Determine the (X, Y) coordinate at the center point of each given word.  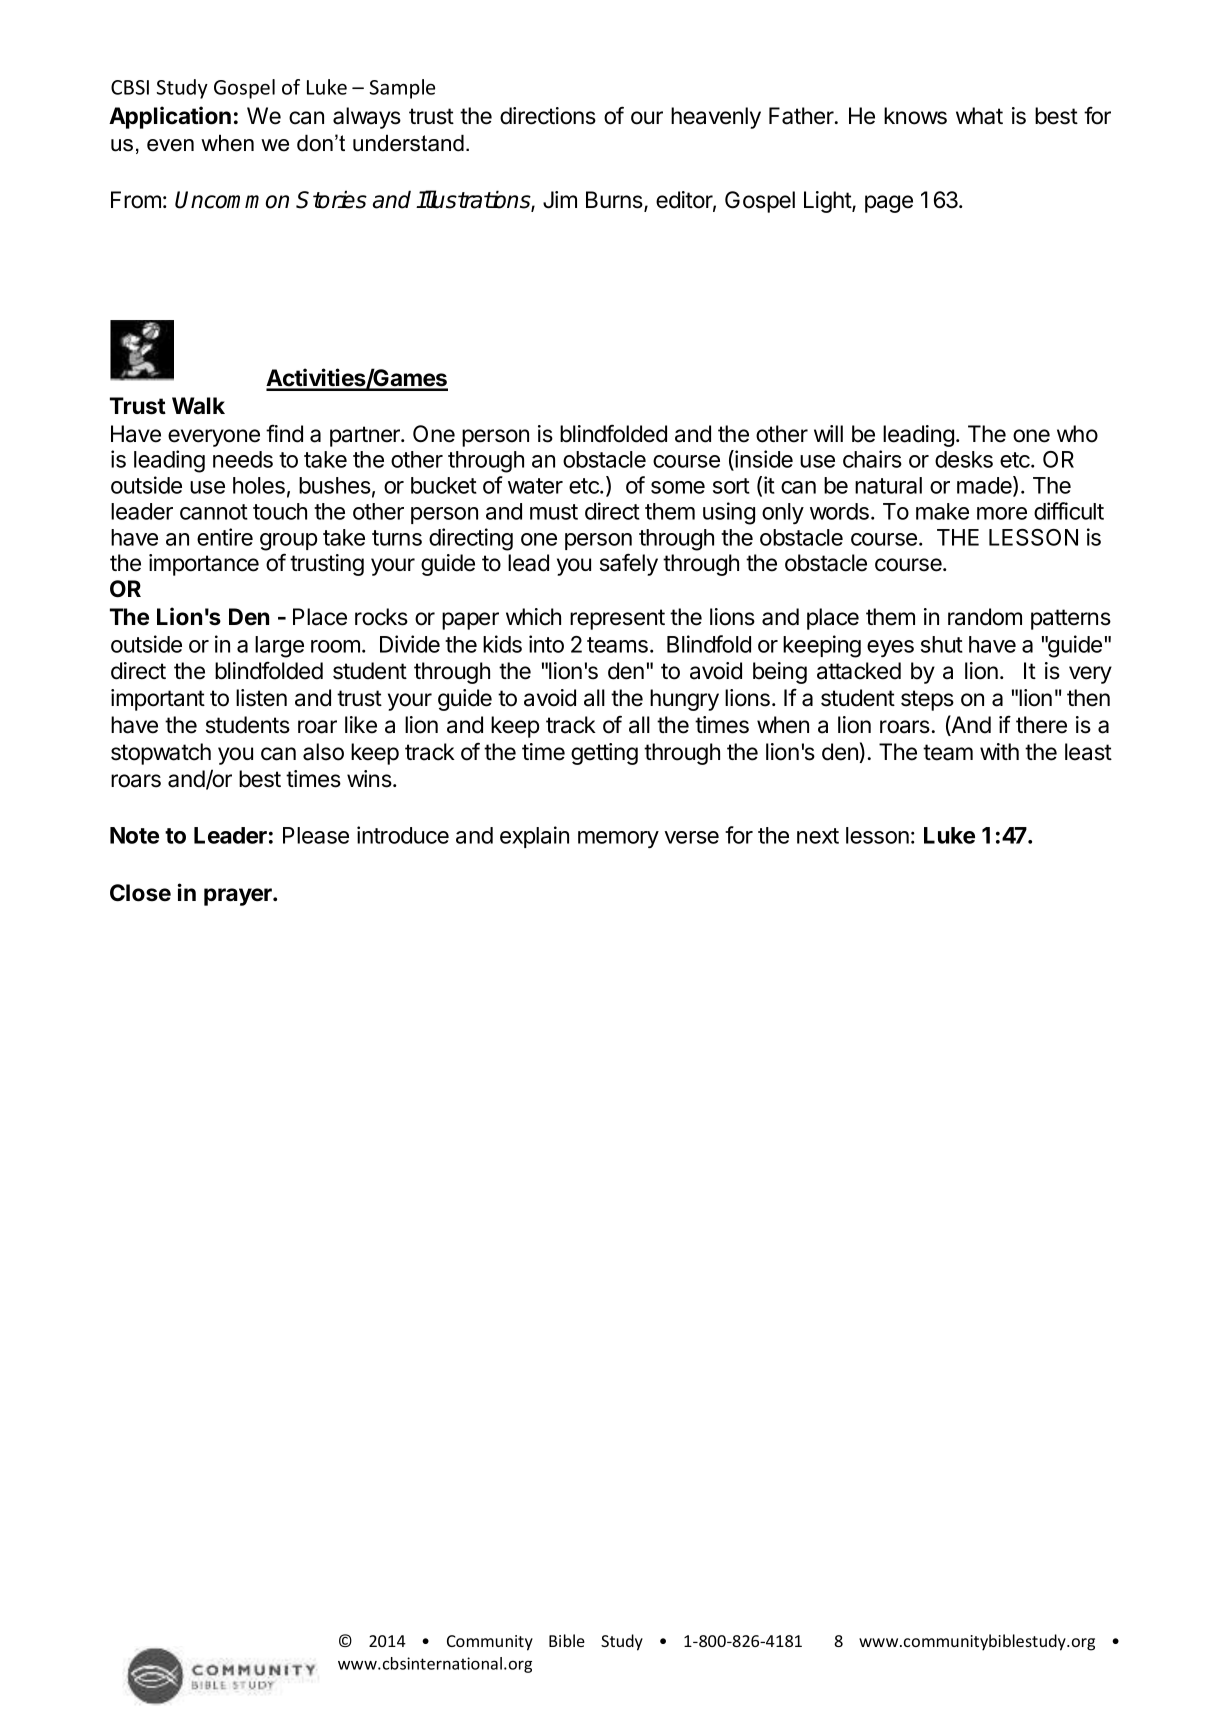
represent (617, 619)
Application (170, 117)
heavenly (716, 118)
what (979, 116)
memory (618, 839)
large (279, 647)
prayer (239, 897)
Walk (198, 405)
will (828, 433)
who (1077, 434)
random (985, 617)
